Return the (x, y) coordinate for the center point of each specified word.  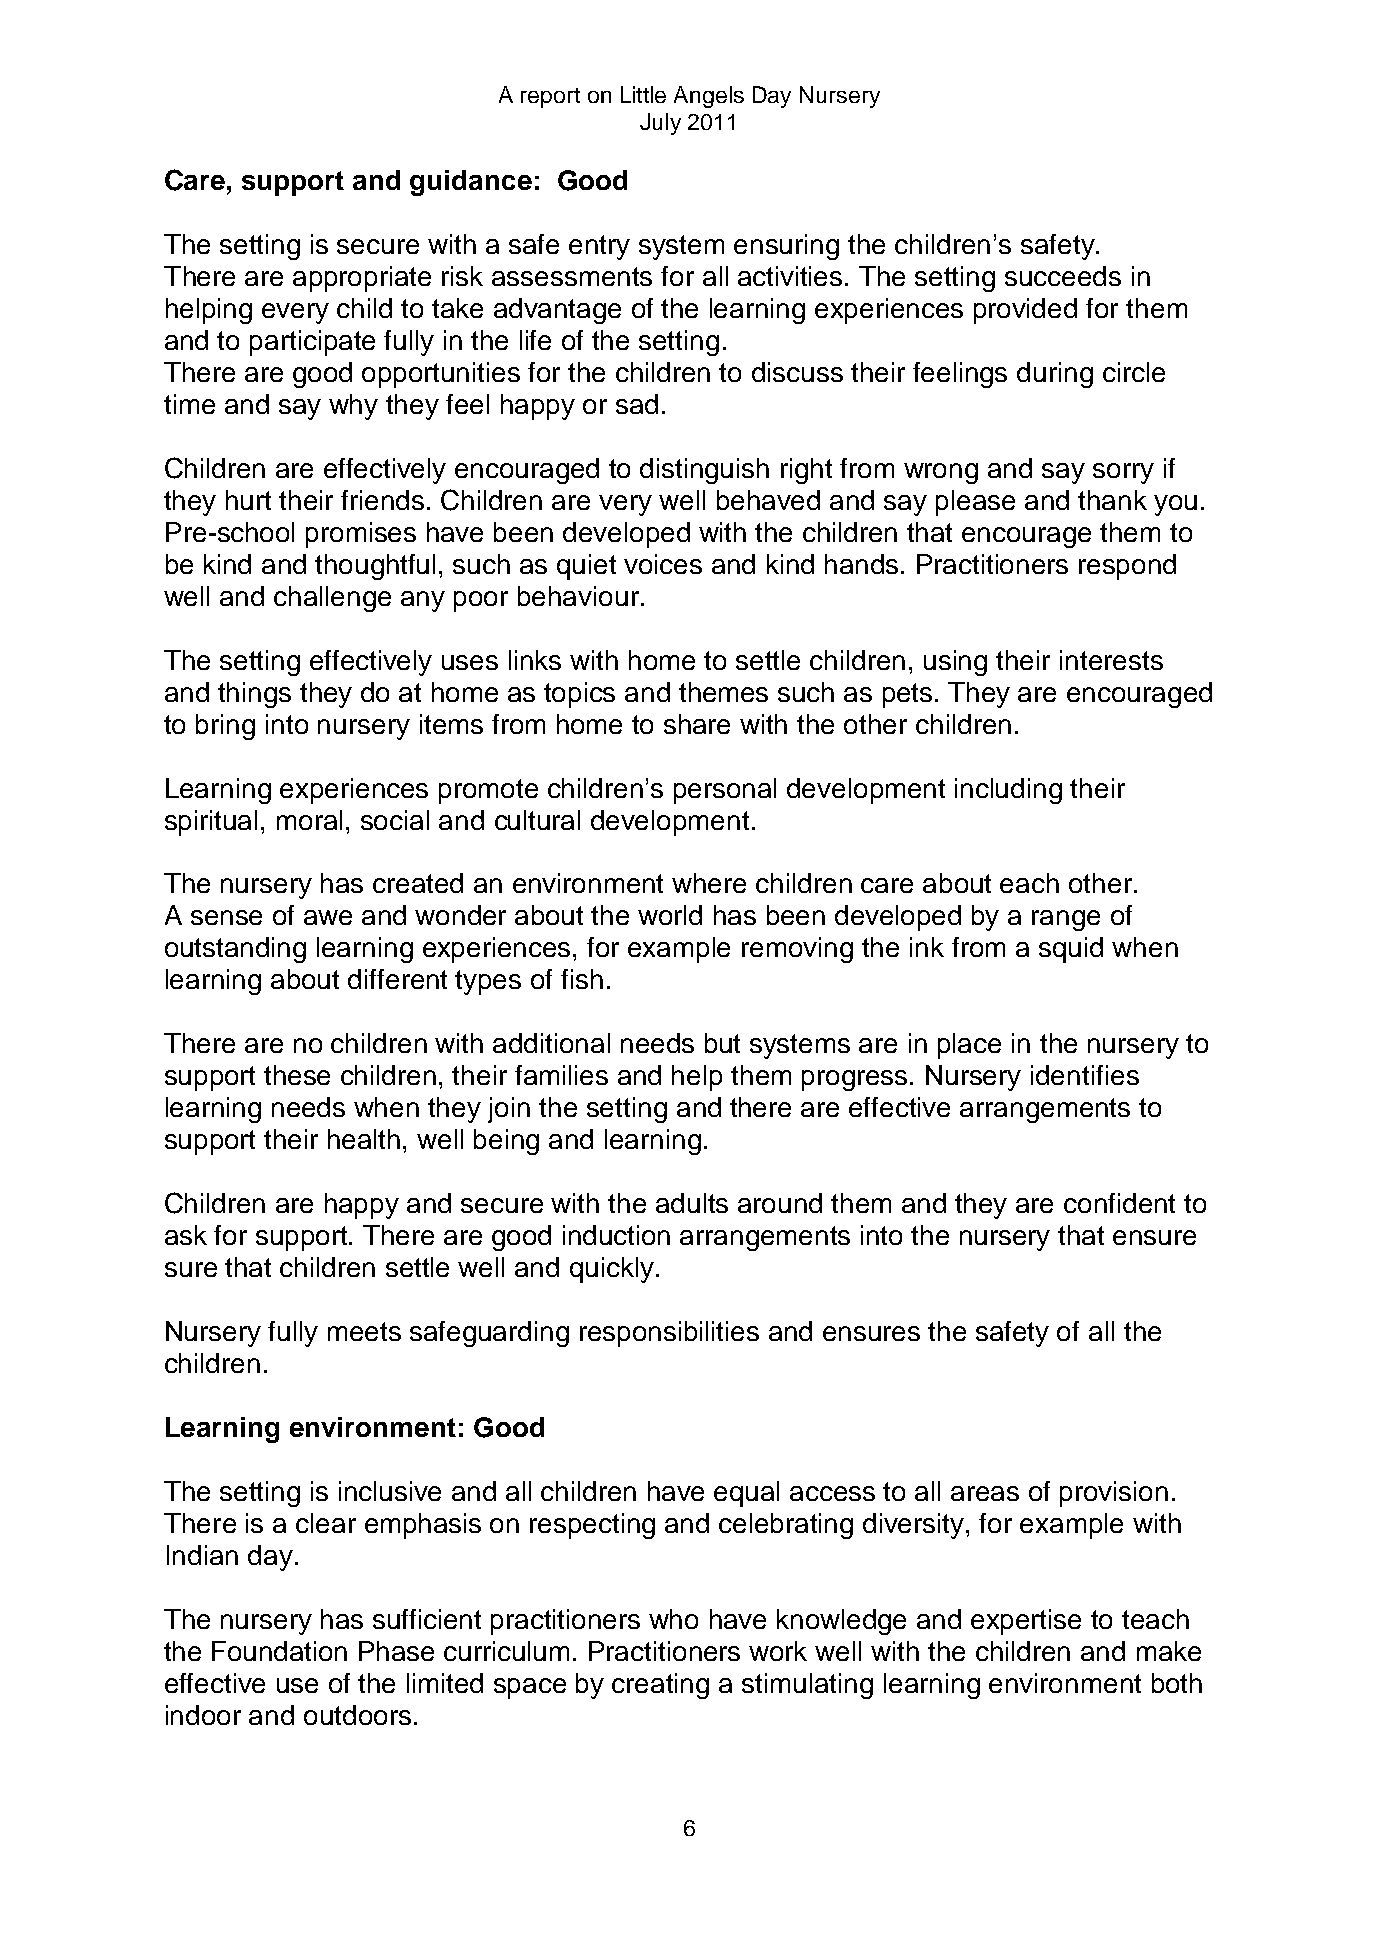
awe (328, 917)
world (670, 915)
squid (1071, 950)
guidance (471, 183)
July (660, 124)
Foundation (279, 1651)
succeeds (1063, 276)
